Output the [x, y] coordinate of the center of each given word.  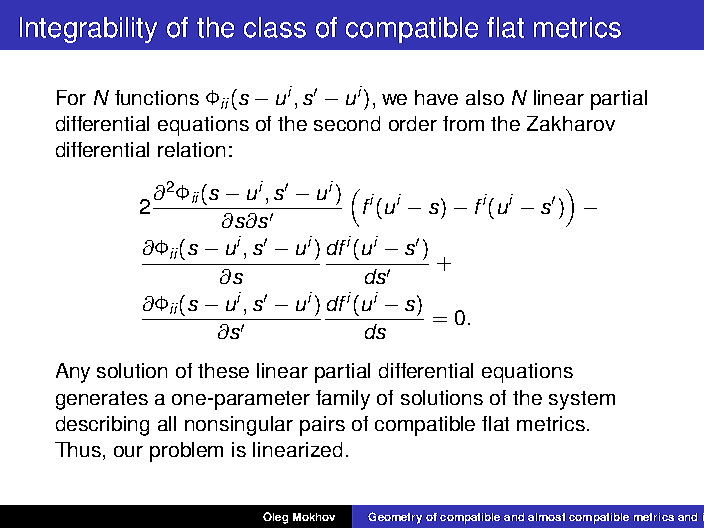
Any [73, 373]
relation [191, 149]
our [128, 451]
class [275, 27]
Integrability [88, 30]
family [343, 400]
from [463, 123]
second [347, 123]
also [485, 97]
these [223, 370]
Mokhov [314, 517]
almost [546, 517]
